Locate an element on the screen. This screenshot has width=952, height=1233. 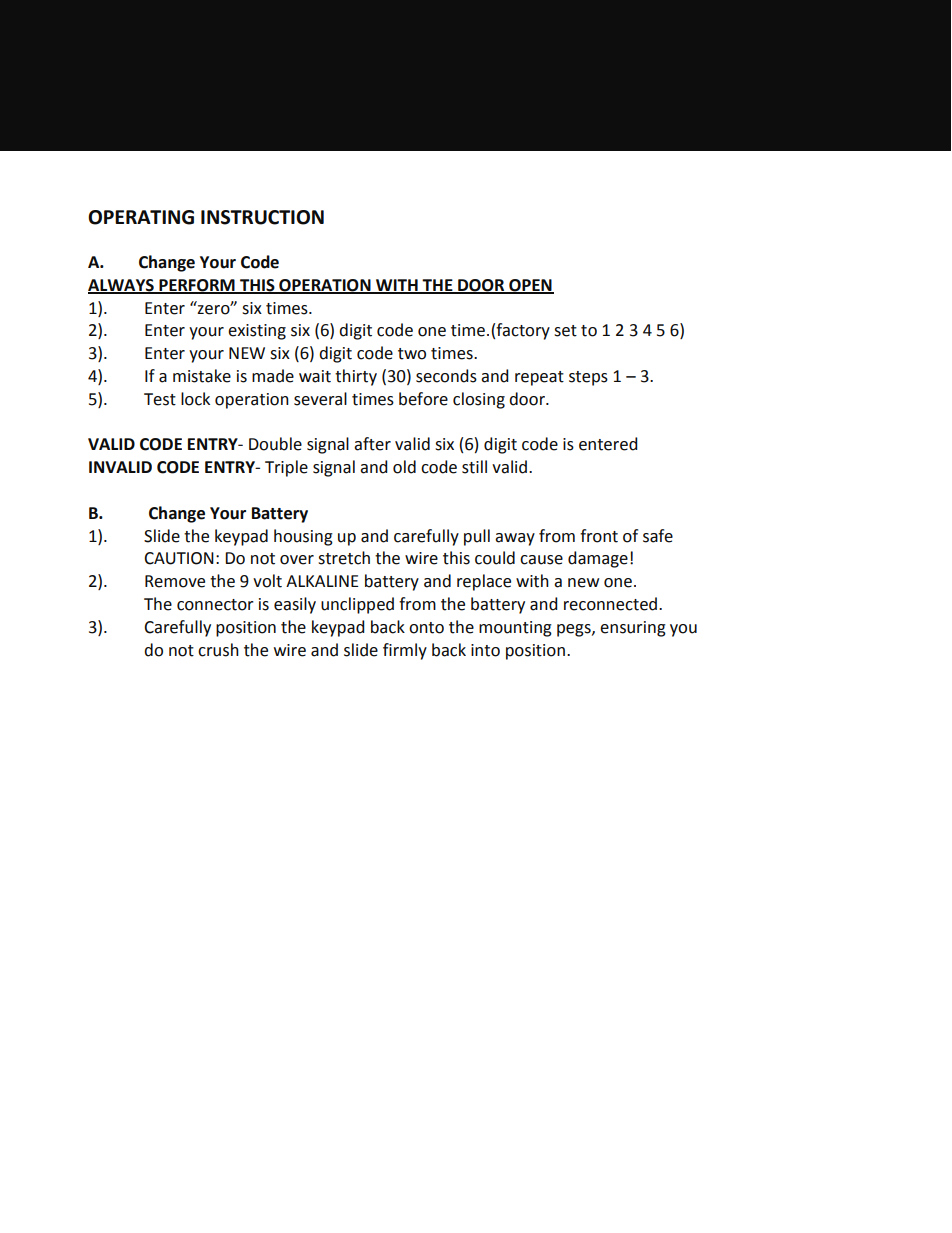
CAUTION is located at coordinates (179, 558).
